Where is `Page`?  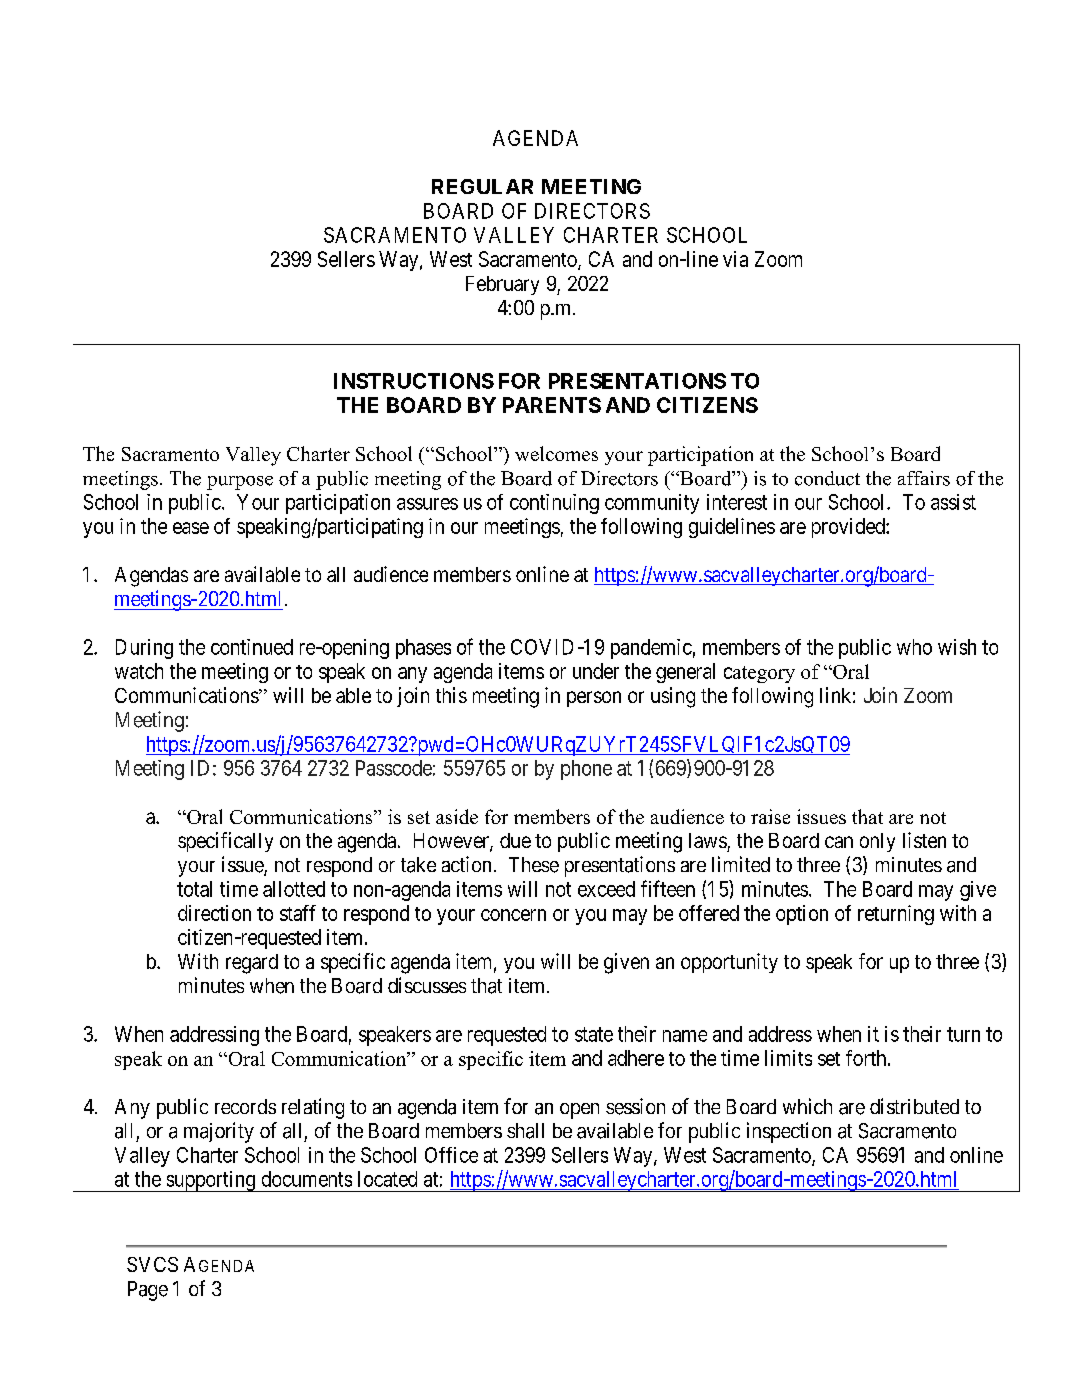 Page is located at coordinates (148, 1291).
